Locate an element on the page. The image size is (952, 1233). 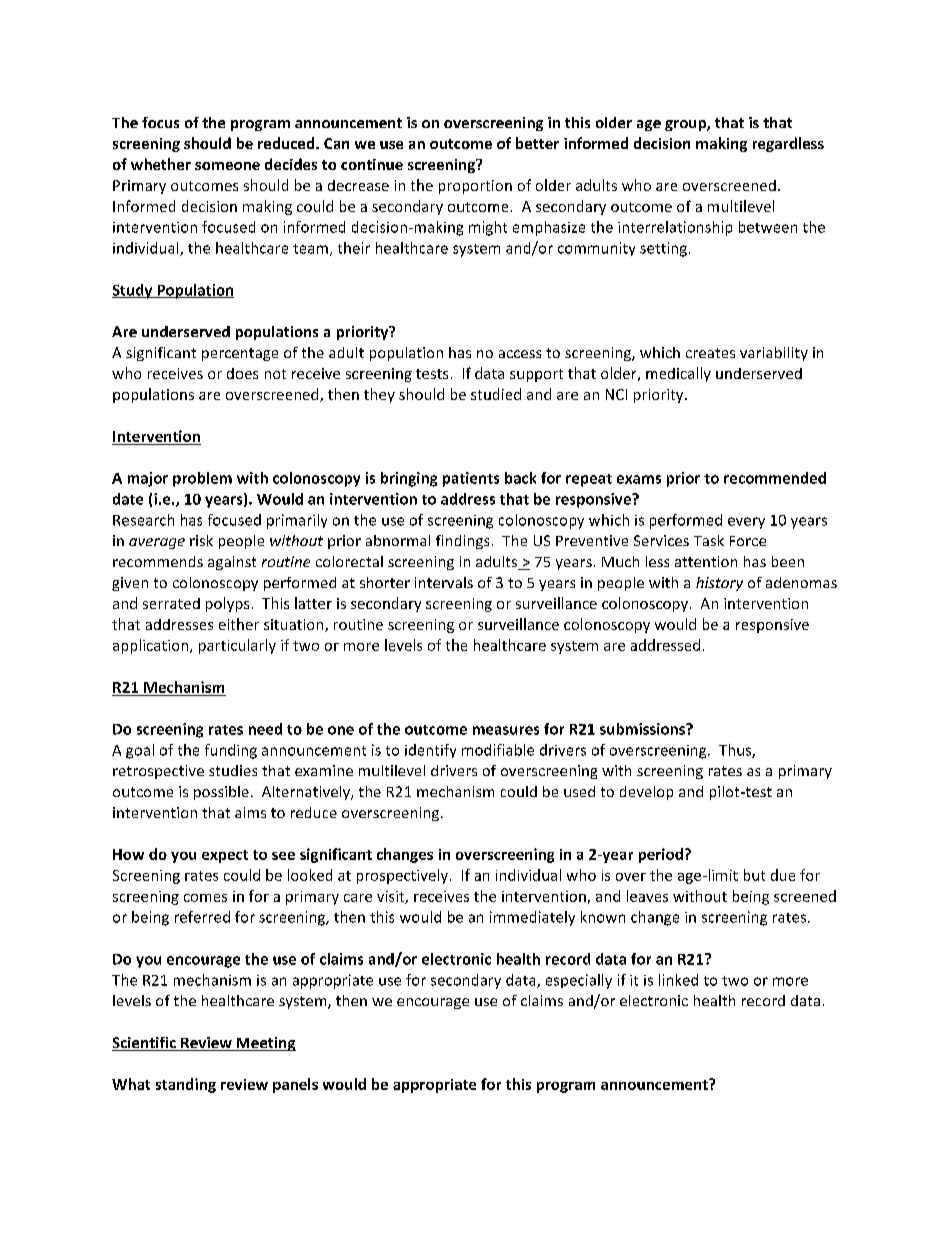
standing is located at coordinates (186, 1085).
